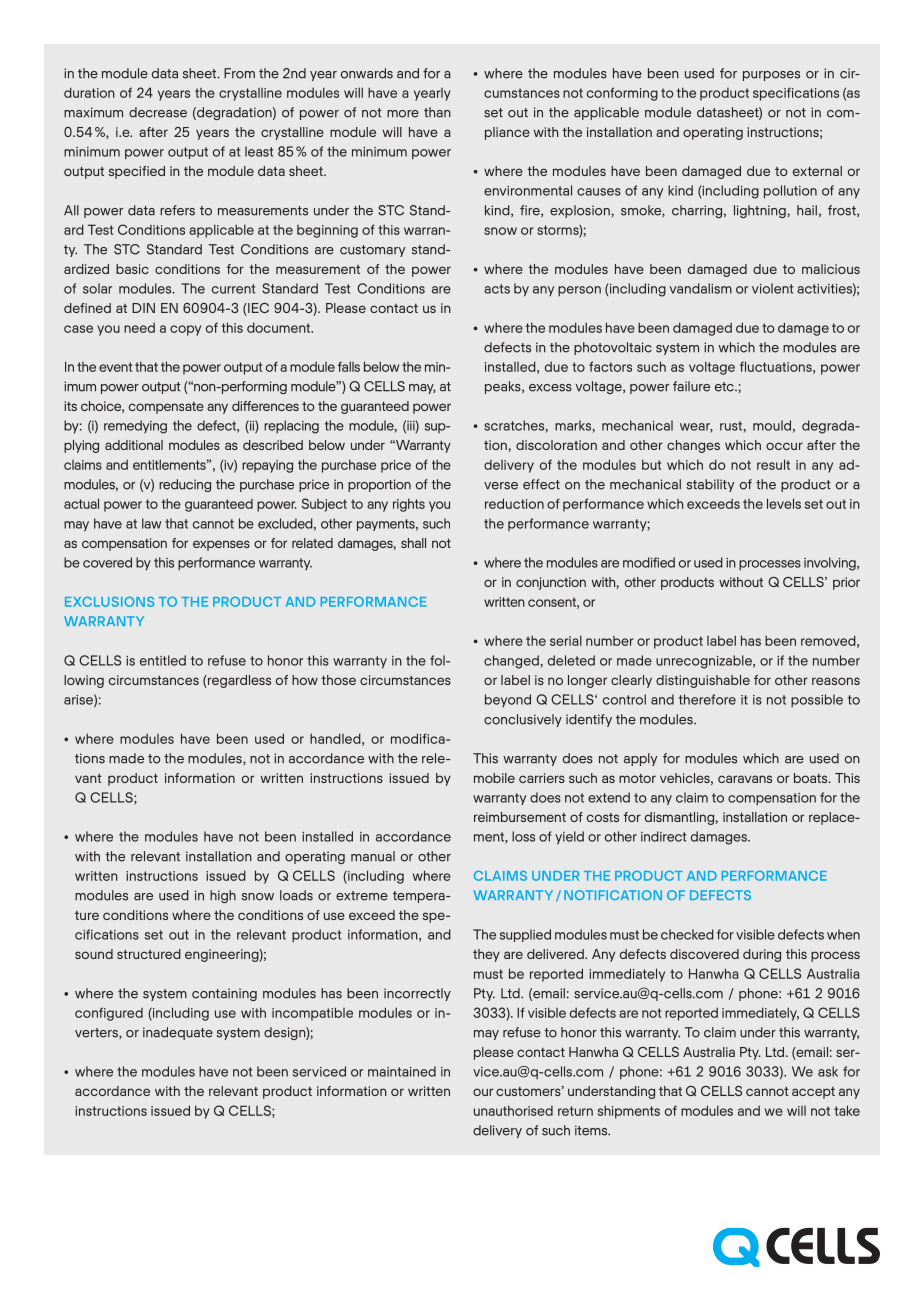  Describe the element at coordinates (135, 427) in the screenshot. I see `remedying` at that location.
